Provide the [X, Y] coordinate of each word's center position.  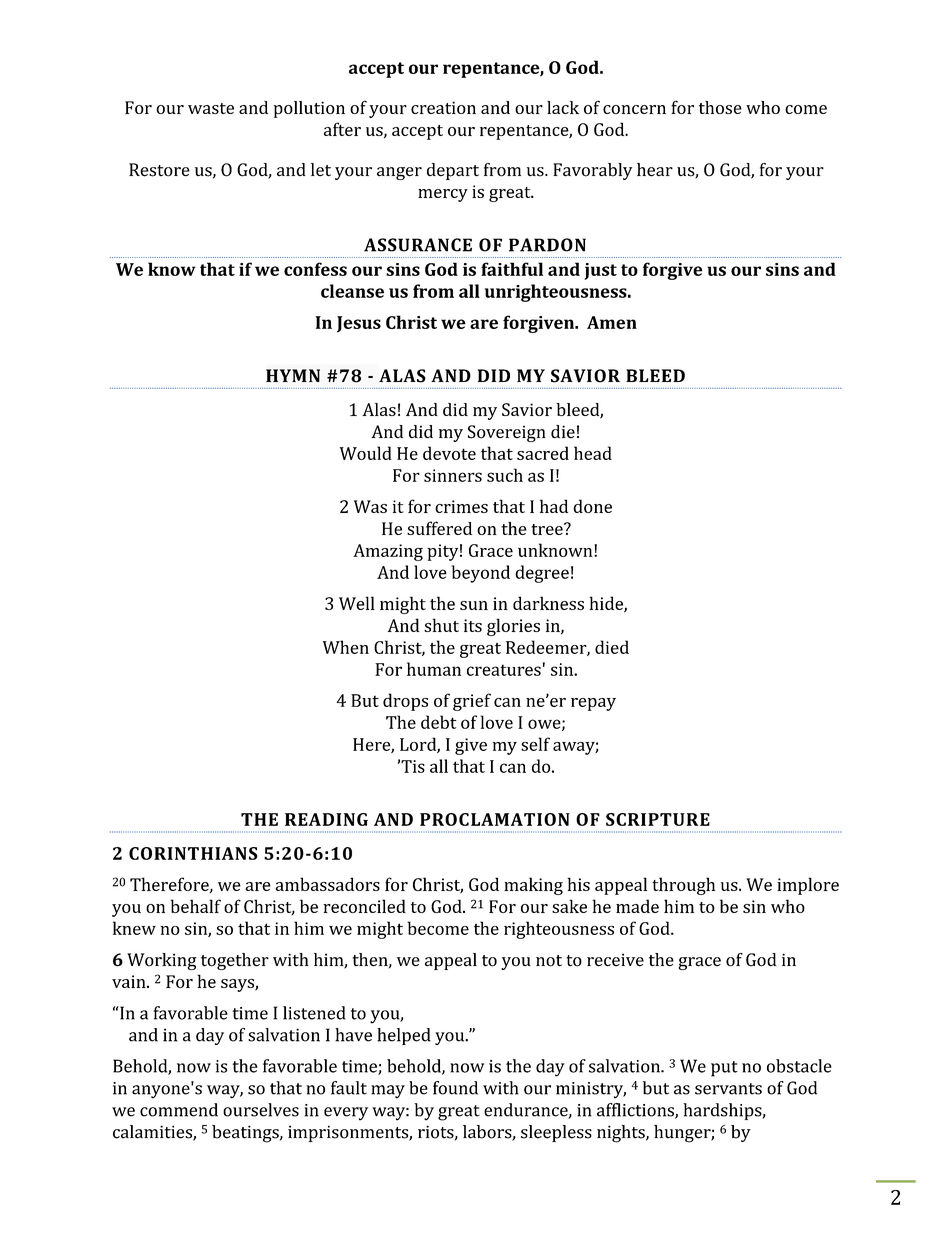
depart [453, 171]
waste [211, 108]
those [720, 107]
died [612, 647]
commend [179, 1110]
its [473, 625]
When [346, 647]
